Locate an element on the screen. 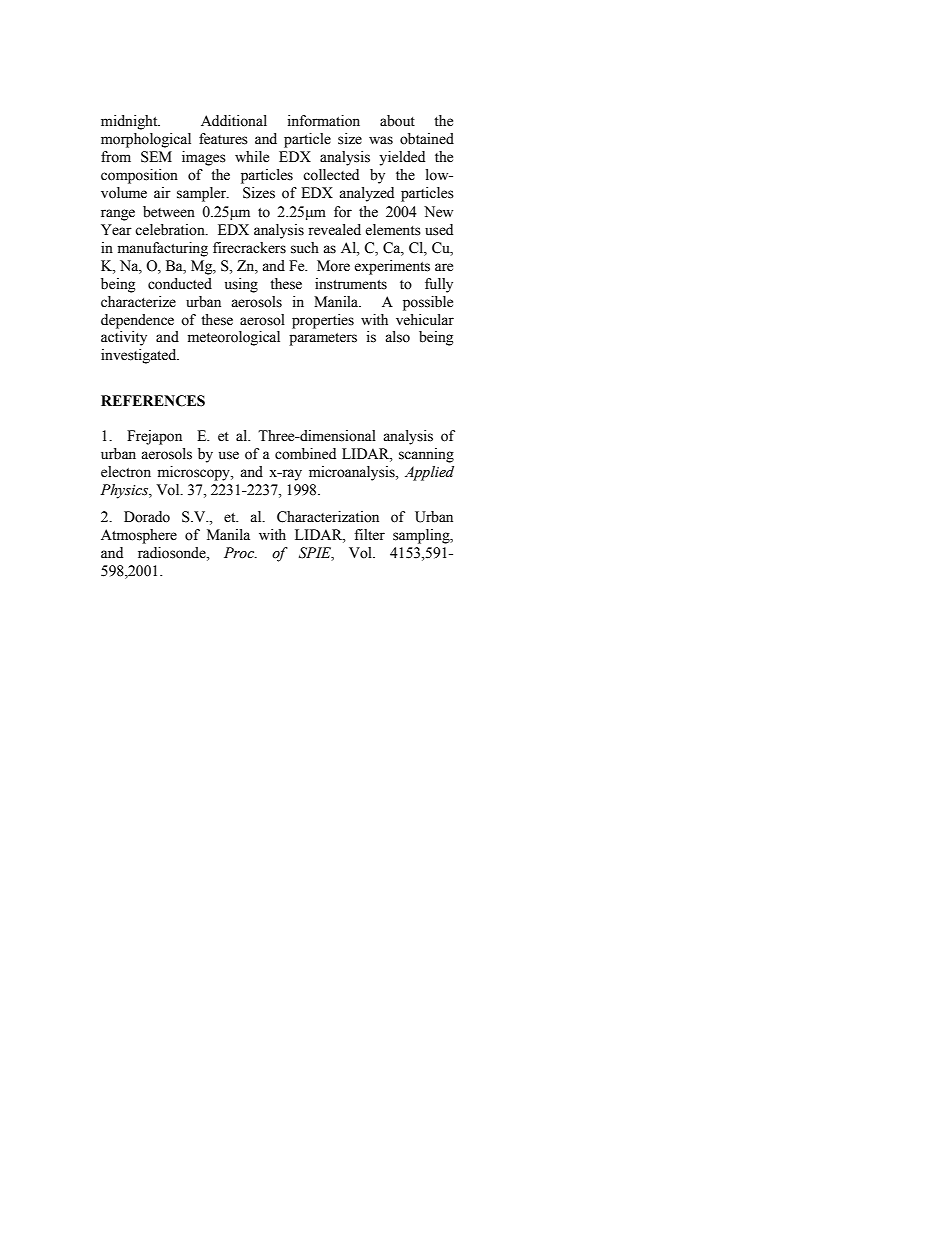 The height and width of the screenshot is (1233, 952). while is located at coordinates (252, 157).
